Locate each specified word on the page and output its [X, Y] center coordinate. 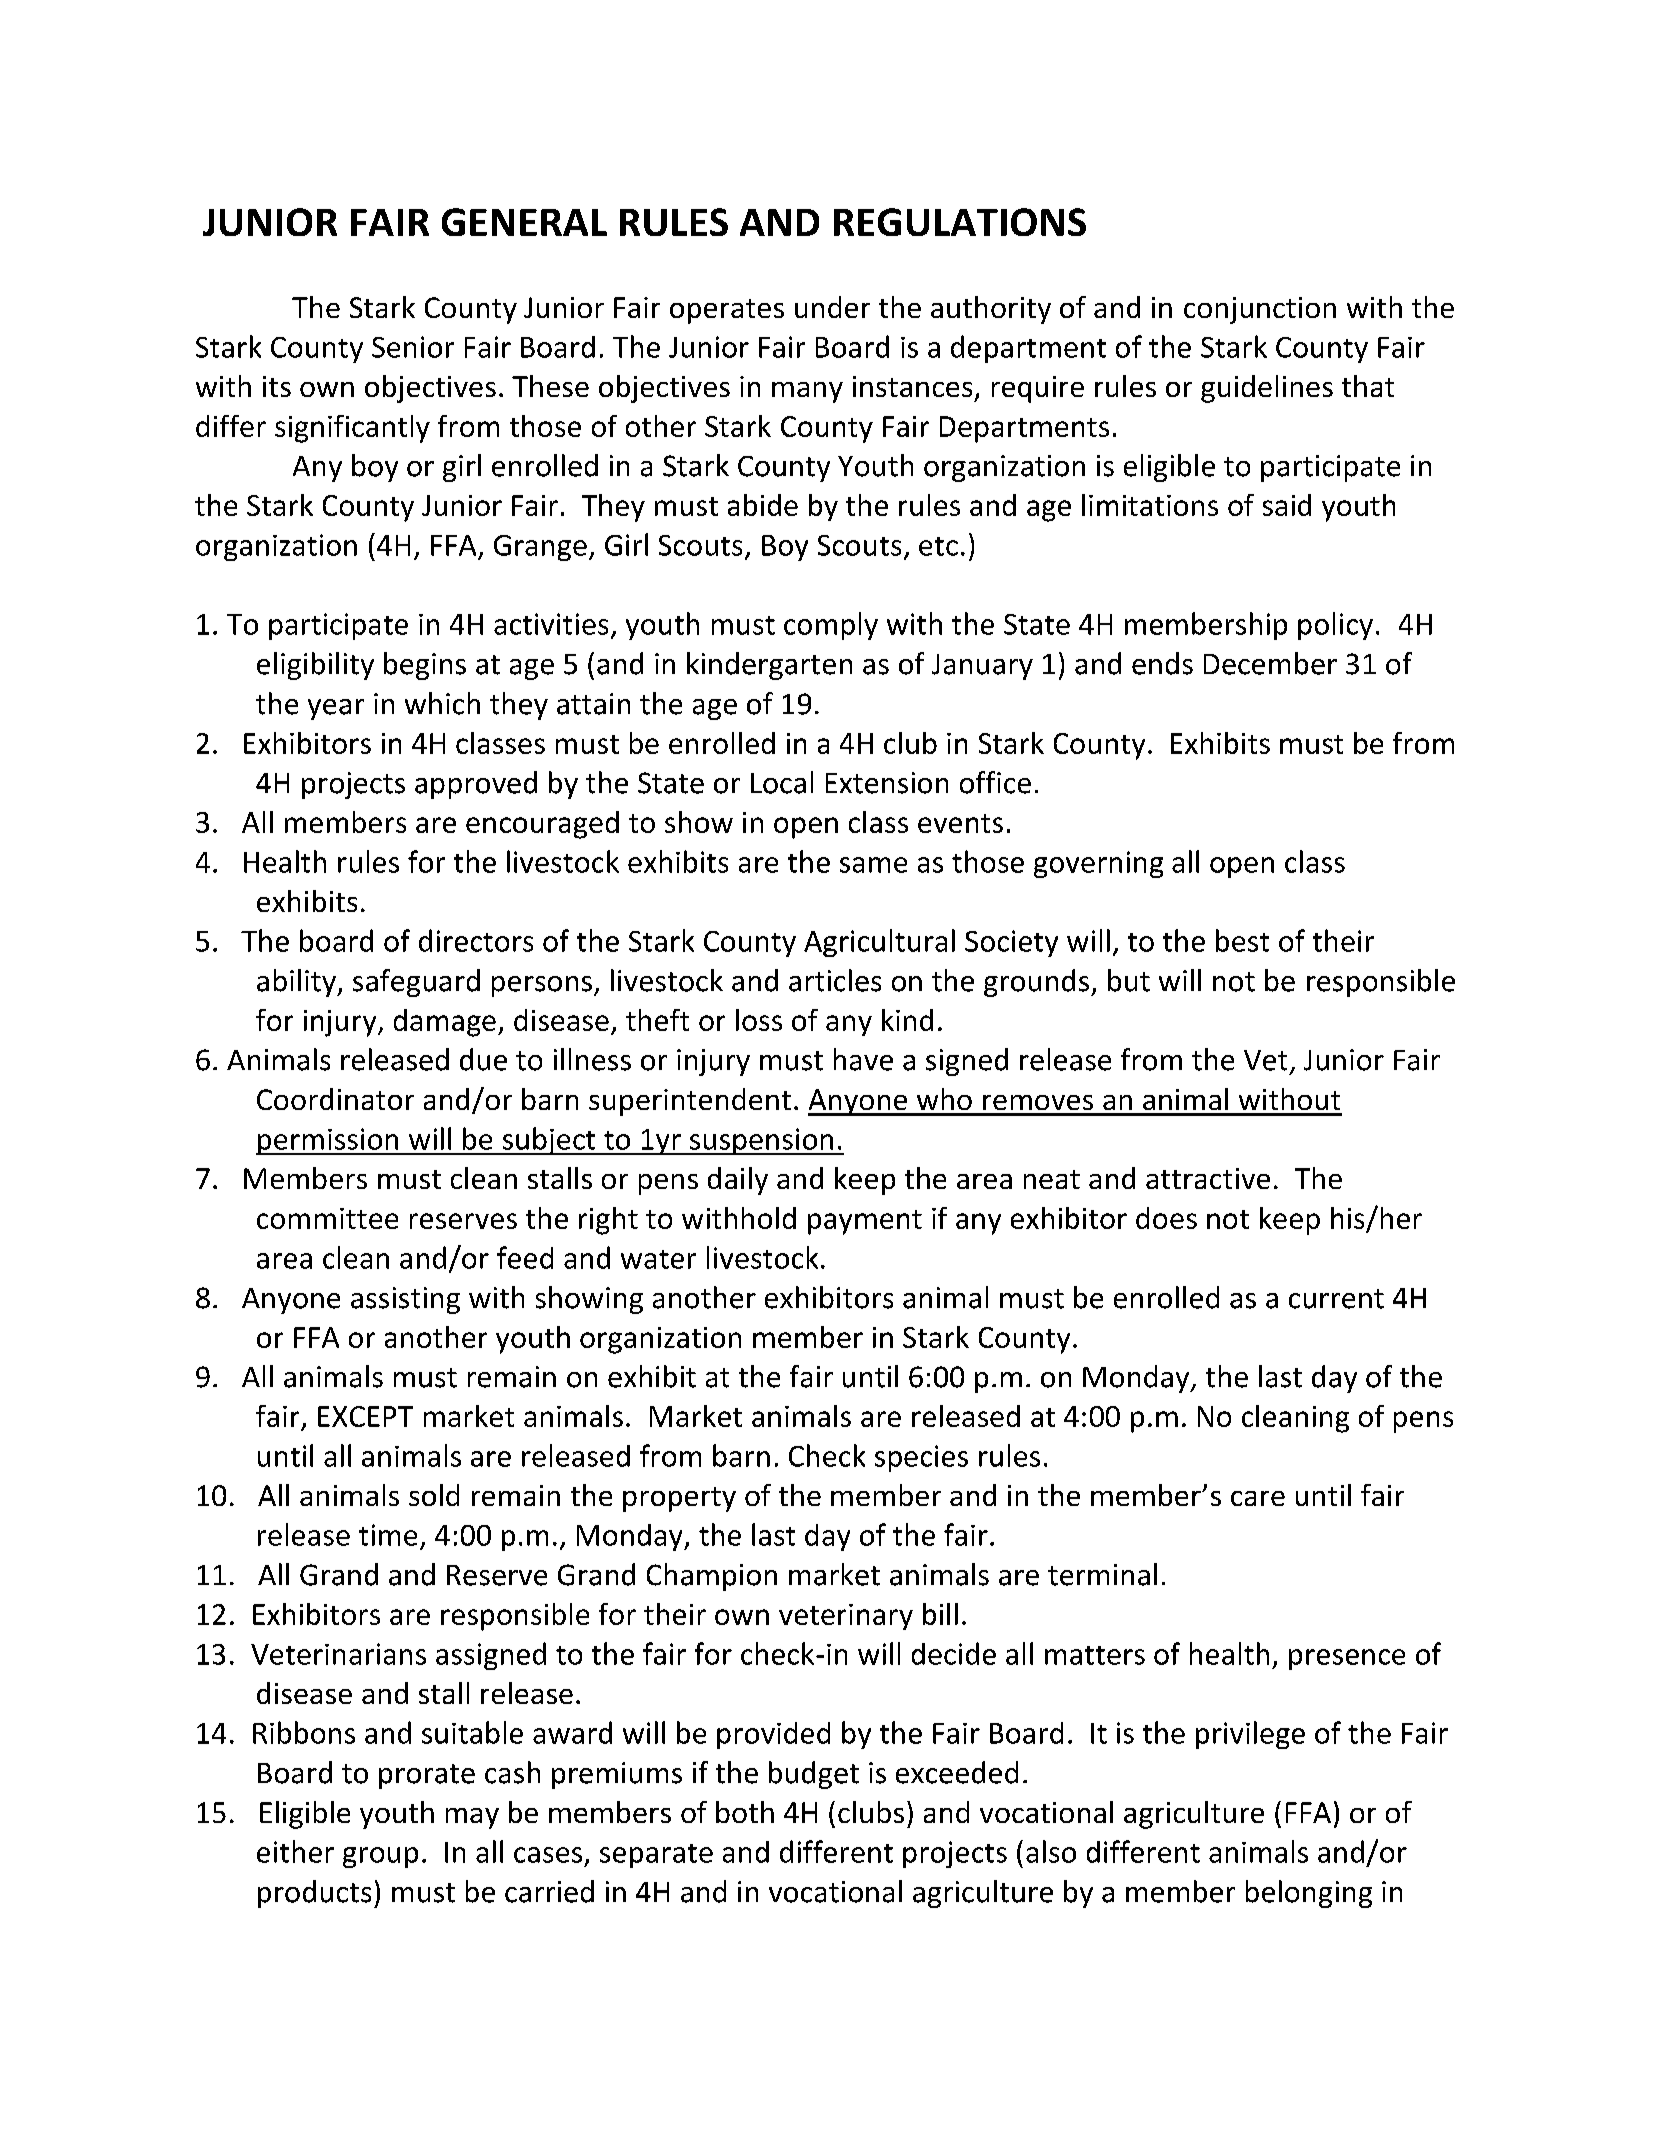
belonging [1309, 1894]
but [1129, 980]
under [832, 307]
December [1270, 663]
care [1258, 1498]
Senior [413, 347]
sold [434, 1495]
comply [831, 626]
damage [445, 1023]
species [921, 1458]
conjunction [1260, 310]
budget [814, 1775]
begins [425, 666]
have [863, 1059]
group [380, 1857]
